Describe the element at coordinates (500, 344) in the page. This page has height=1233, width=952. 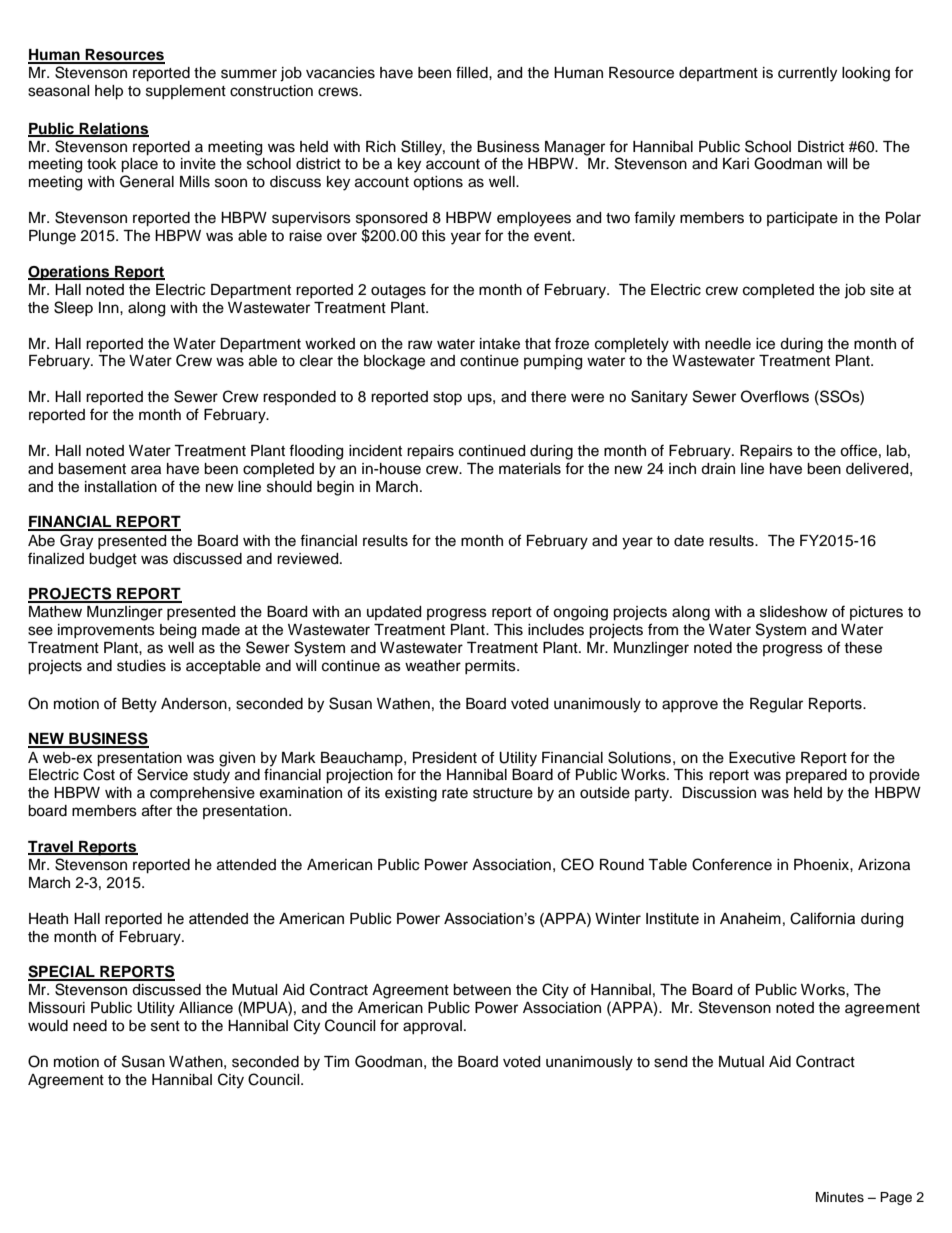
I see `intake` at that location.
